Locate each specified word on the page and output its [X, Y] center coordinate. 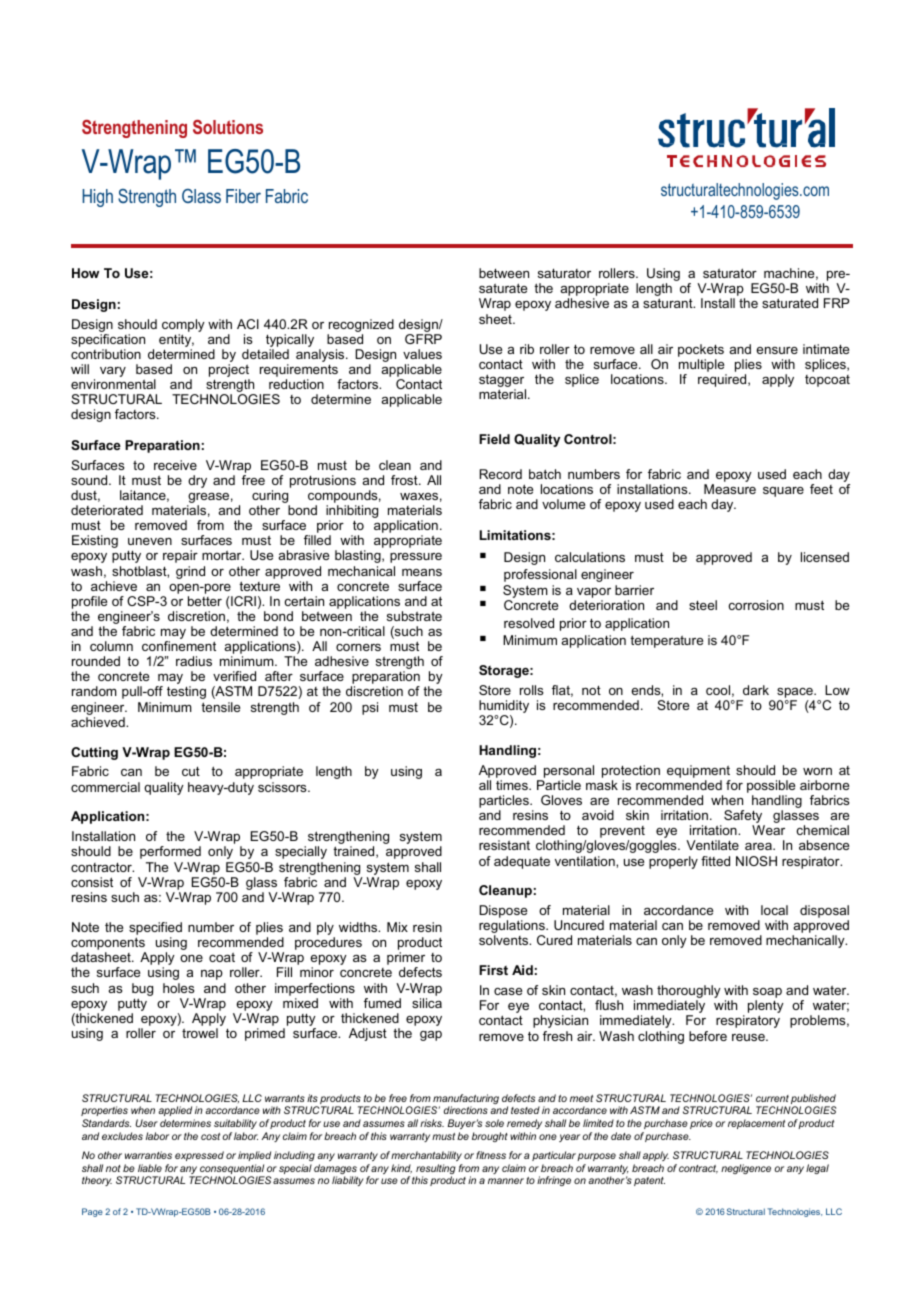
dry [197, 481]
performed [170, 852]
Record [501, 474]
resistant [504, 845]
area [759, 846]
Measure [730, 489]
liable [150, 1168]
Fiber [243, 196]
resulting [436, 1170]
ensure [777, 350]
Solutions [228, 127]
